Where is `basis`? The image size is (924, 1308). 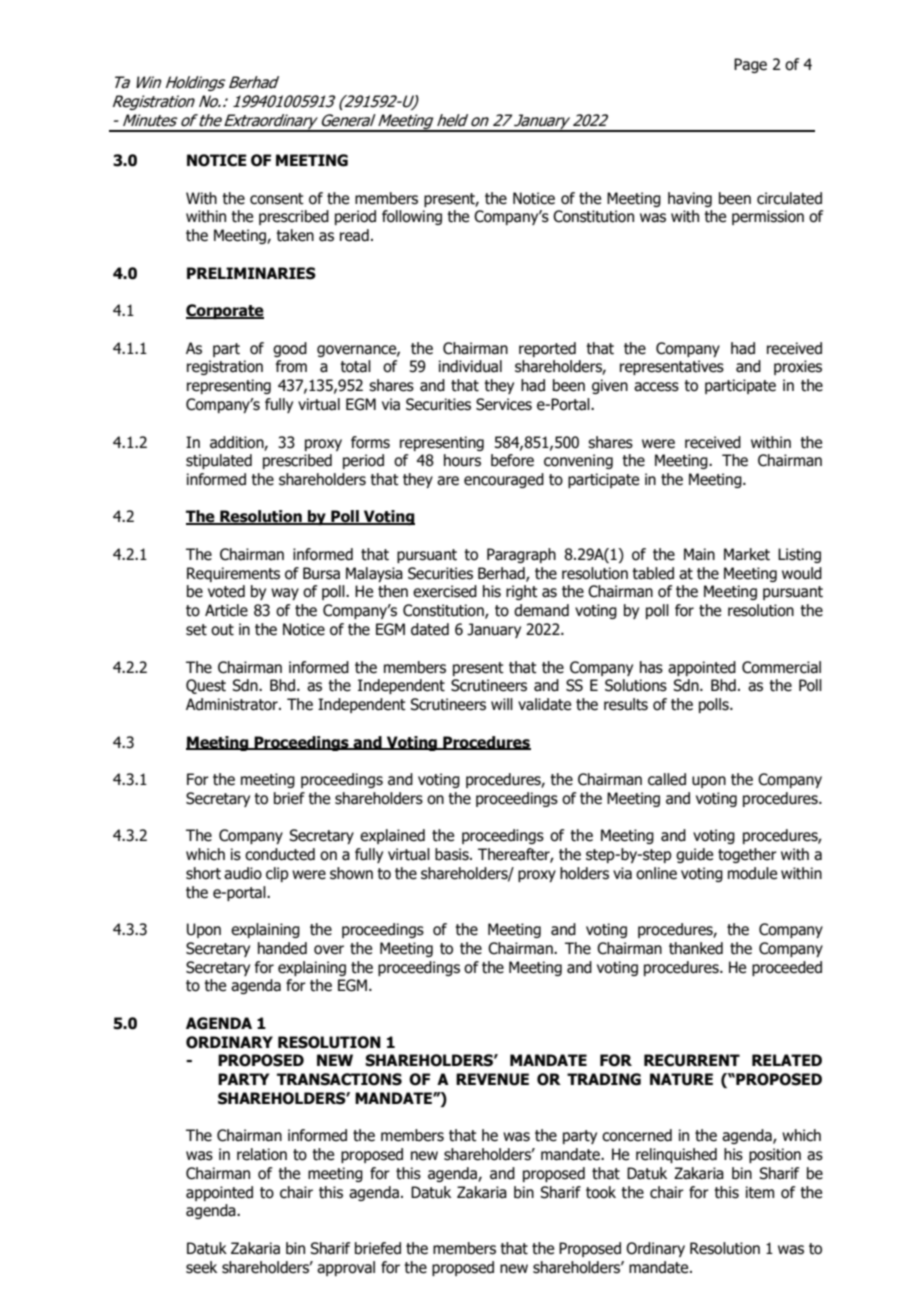 basis is located at coordinates (453, 854).
